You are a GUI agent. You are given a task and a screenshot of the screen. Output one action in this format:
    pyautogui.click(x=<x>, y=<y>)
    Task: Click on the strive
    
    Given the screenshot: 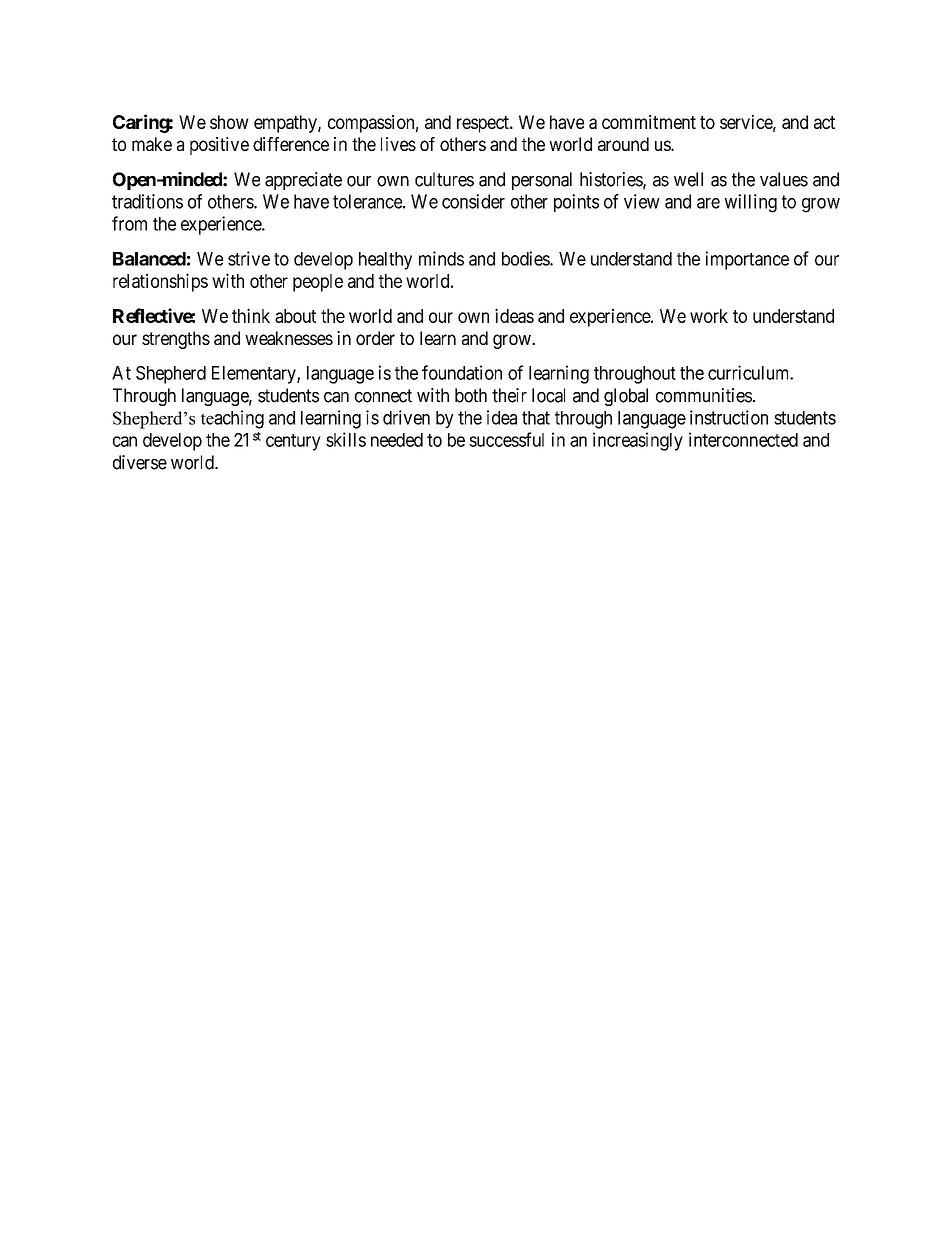 What is the action you would take?
    pyautogui.click(x=249, y=258)
